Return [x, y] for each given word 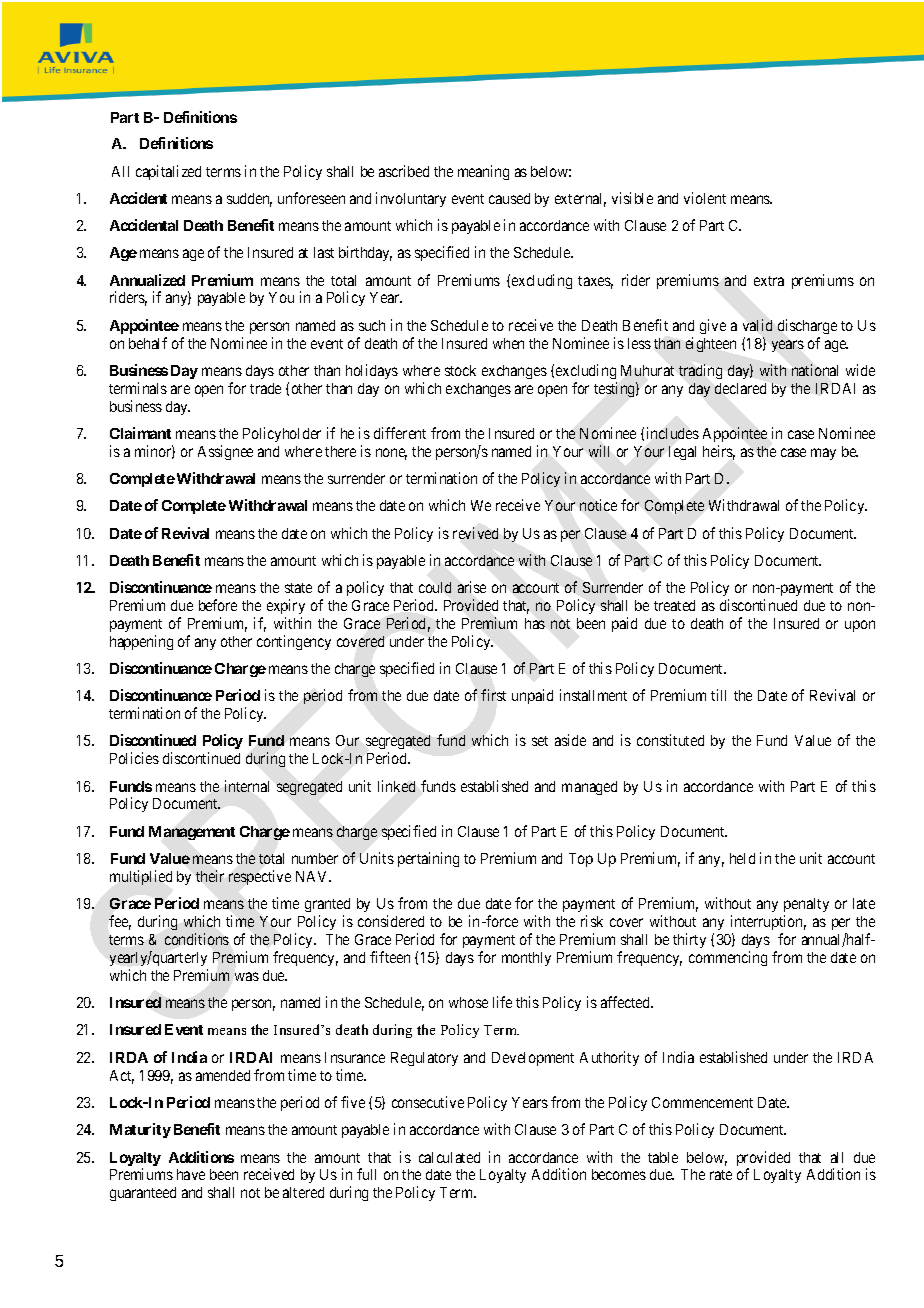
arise [472, 587]
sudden [249, 200]
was [247, 976]
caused [509, 198]
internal [247, 786]
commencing [728, 958]
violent [705, 198]
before [218, 605]
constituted [670, 740]
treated [674, 605]
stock [460, 370]
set [540, 741]
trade [265, 388]
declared [740, 388]
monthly [526, 959]
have [191, 1174]
